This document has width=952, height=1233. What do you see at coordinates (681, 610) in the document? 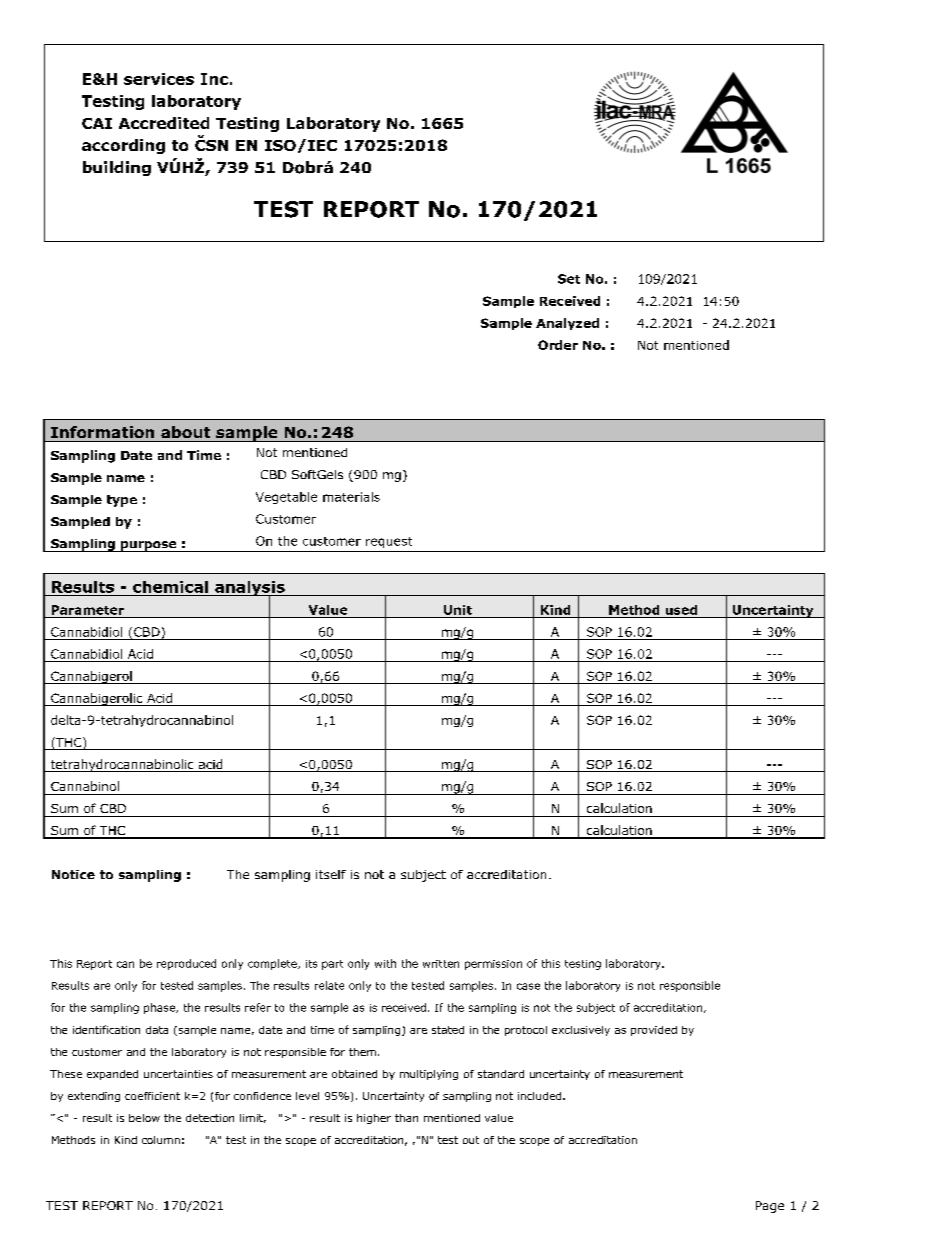
I see `used` at bounding box center [681, 610].
